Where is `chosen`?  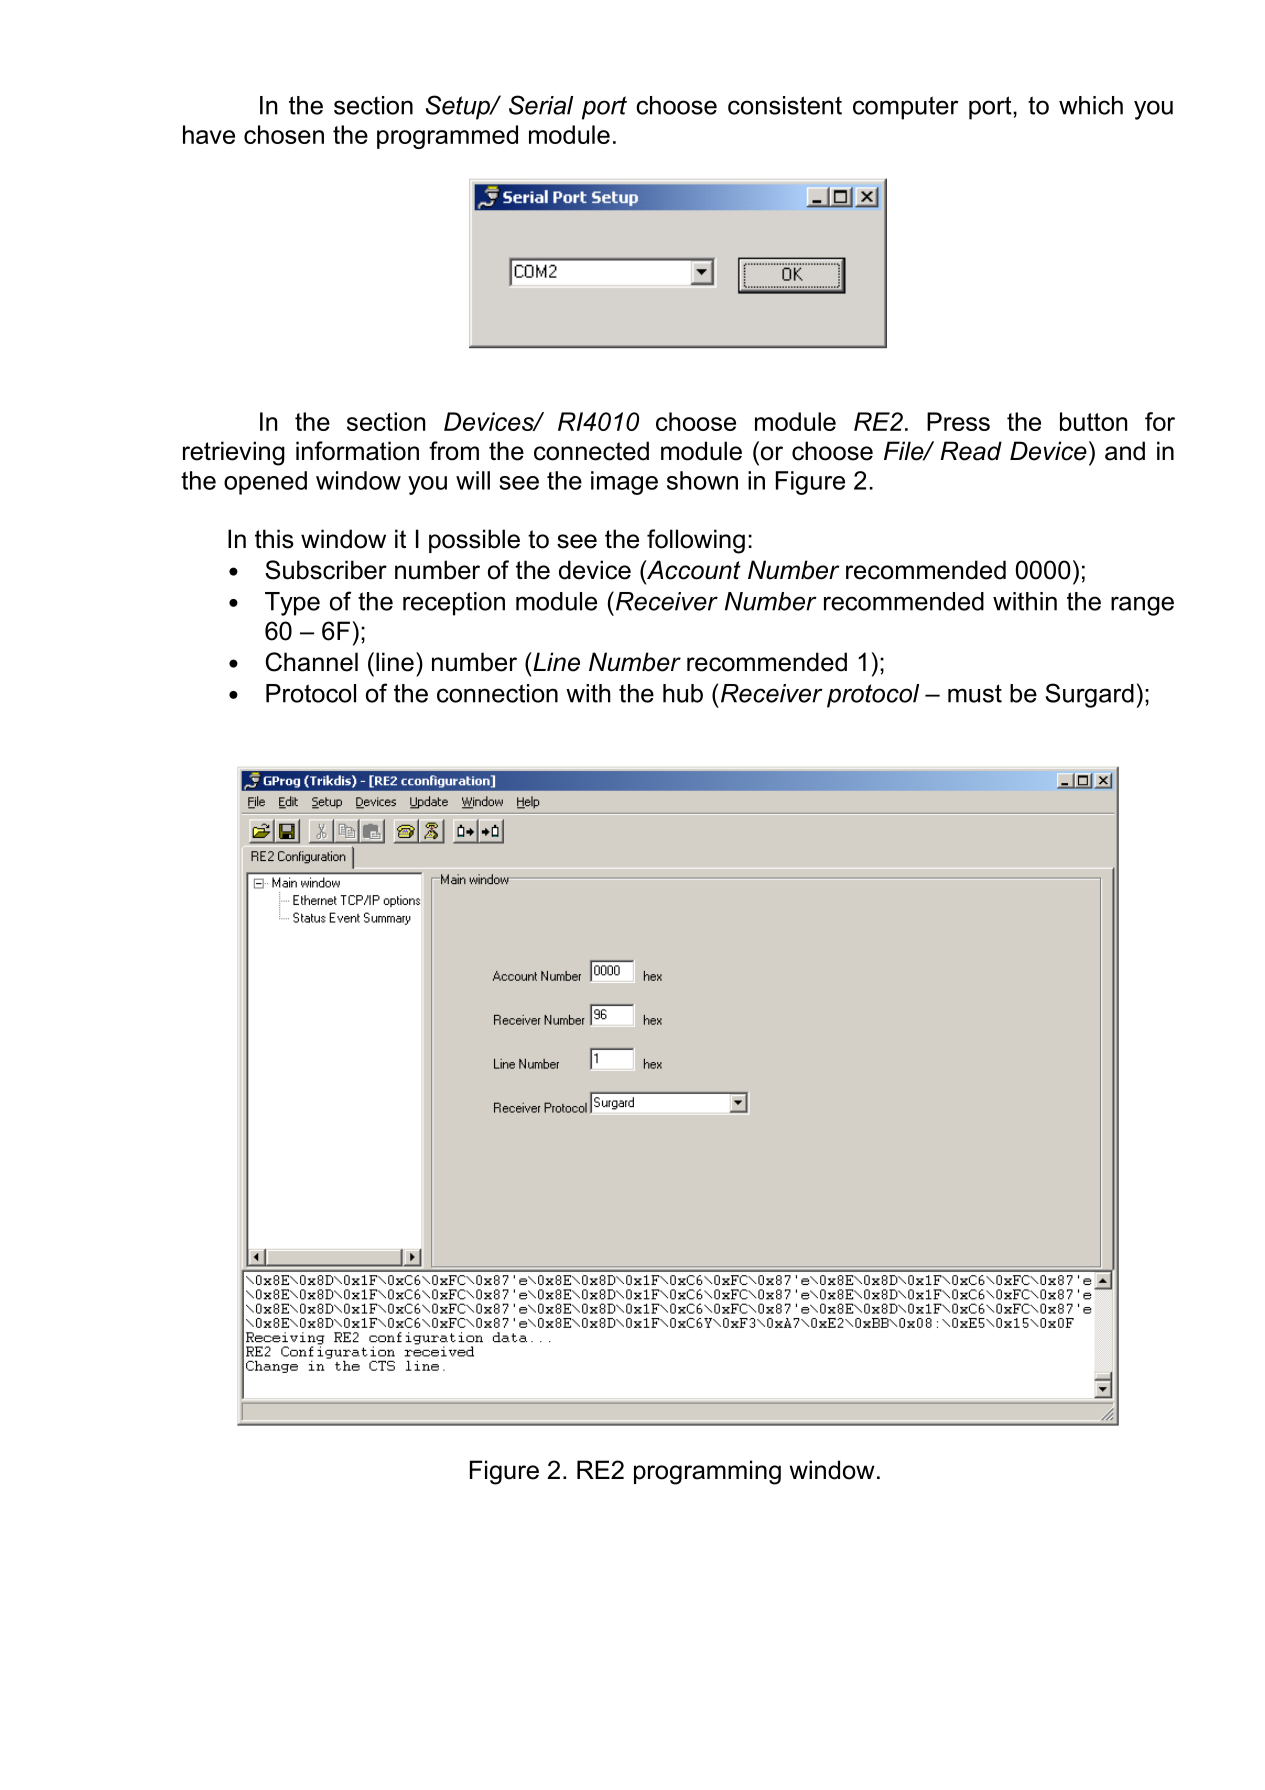 chosen is located at coordinates (284, 134).
